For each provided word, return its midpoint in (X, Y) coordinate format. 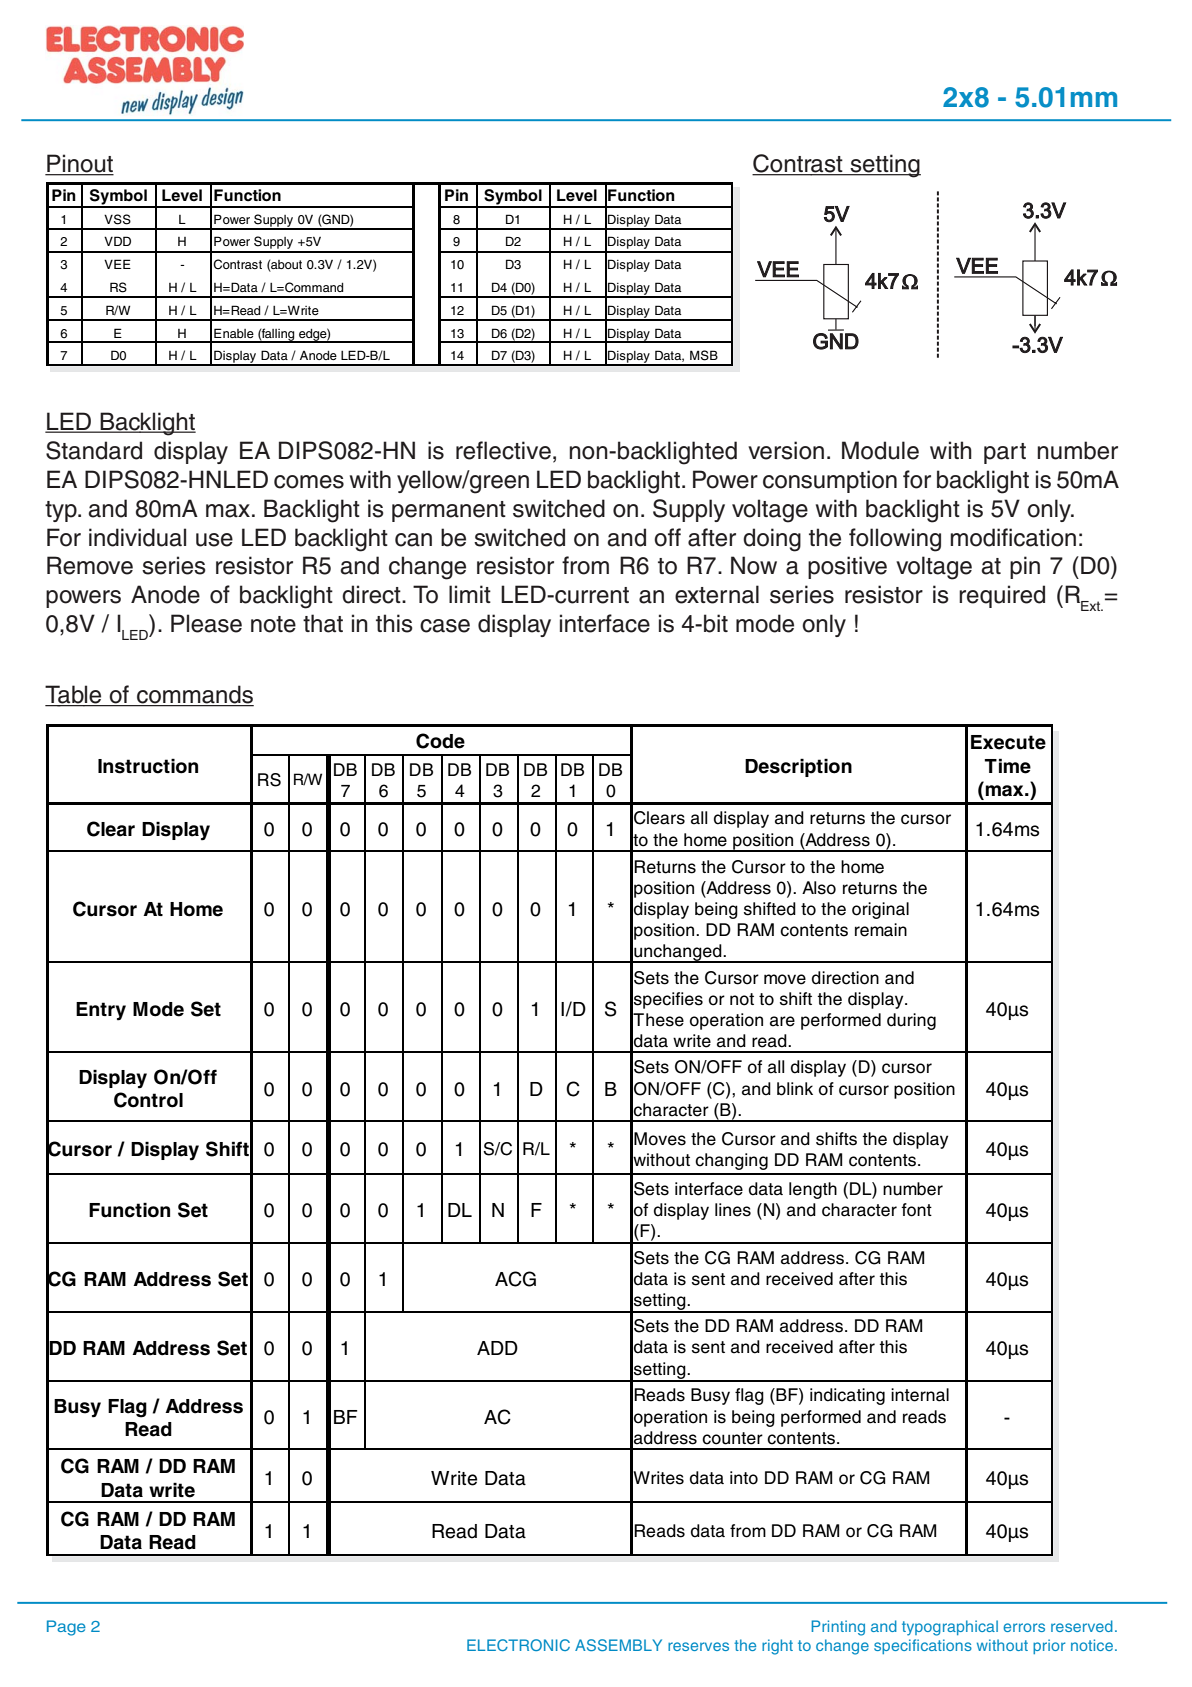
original (880, 910)
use (214, 540)
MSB (704, 355)
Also (819, 888)
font (916, 1210)
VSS (117, 219)
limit (470, 594)
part (1005, 453)
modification (1013, 537)
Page (66, 1628)
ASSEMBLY (618, 1645)
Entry (101, 1011)
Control (148, 1100)
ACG (515, 1279)
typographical (950, 1628)
